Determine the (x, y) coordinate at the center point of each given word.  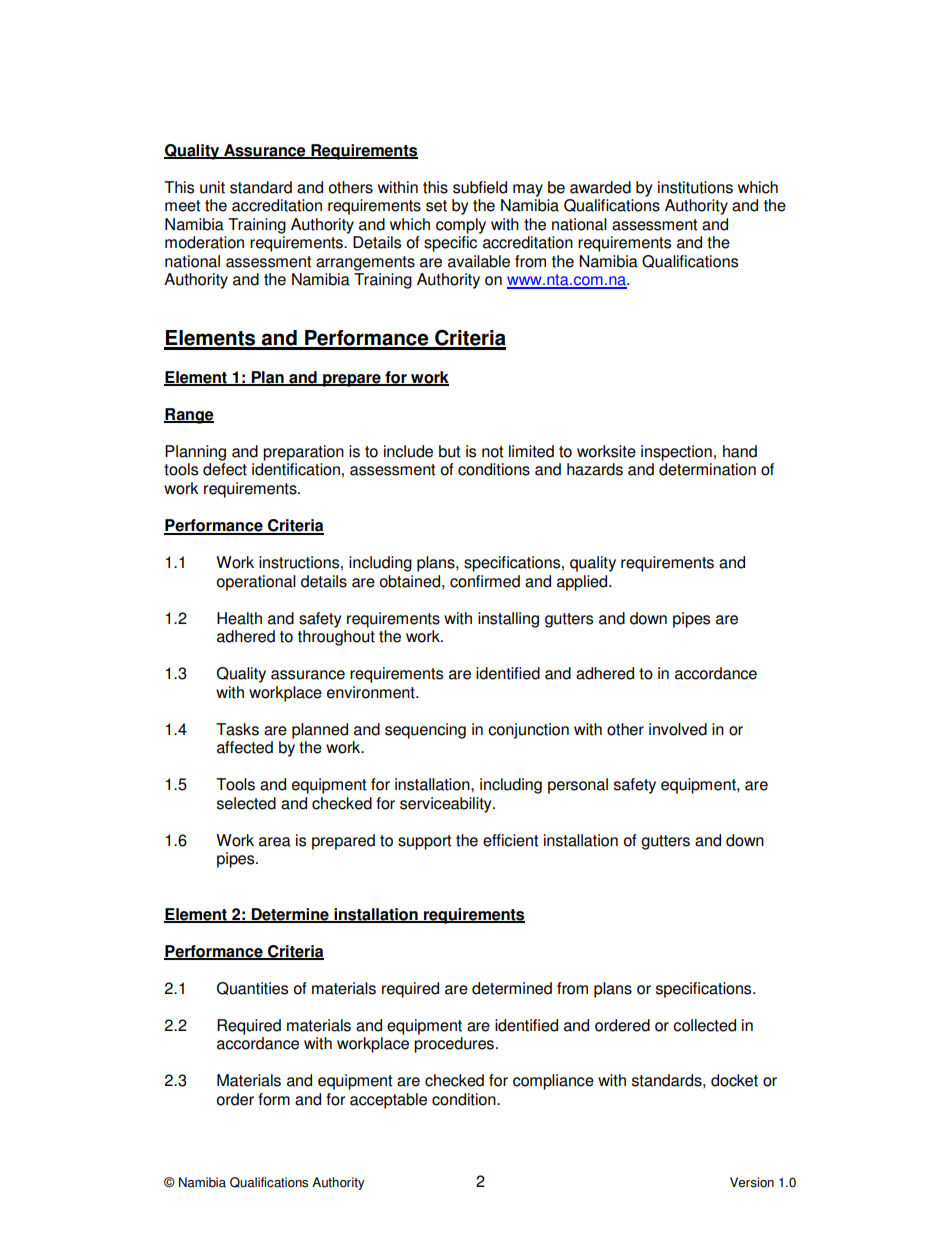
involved (678, 729)
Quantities (252, 988)
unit (212, 187)
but (449, 451)
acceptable (388, 1101)
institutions (695, 187)
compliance (553, 1082)
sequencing (425, 731)
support (424, 842)
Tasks (237, 729)
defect (225, 469)
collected (704, 1025)
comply (461, 226)
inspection (676, 453)
